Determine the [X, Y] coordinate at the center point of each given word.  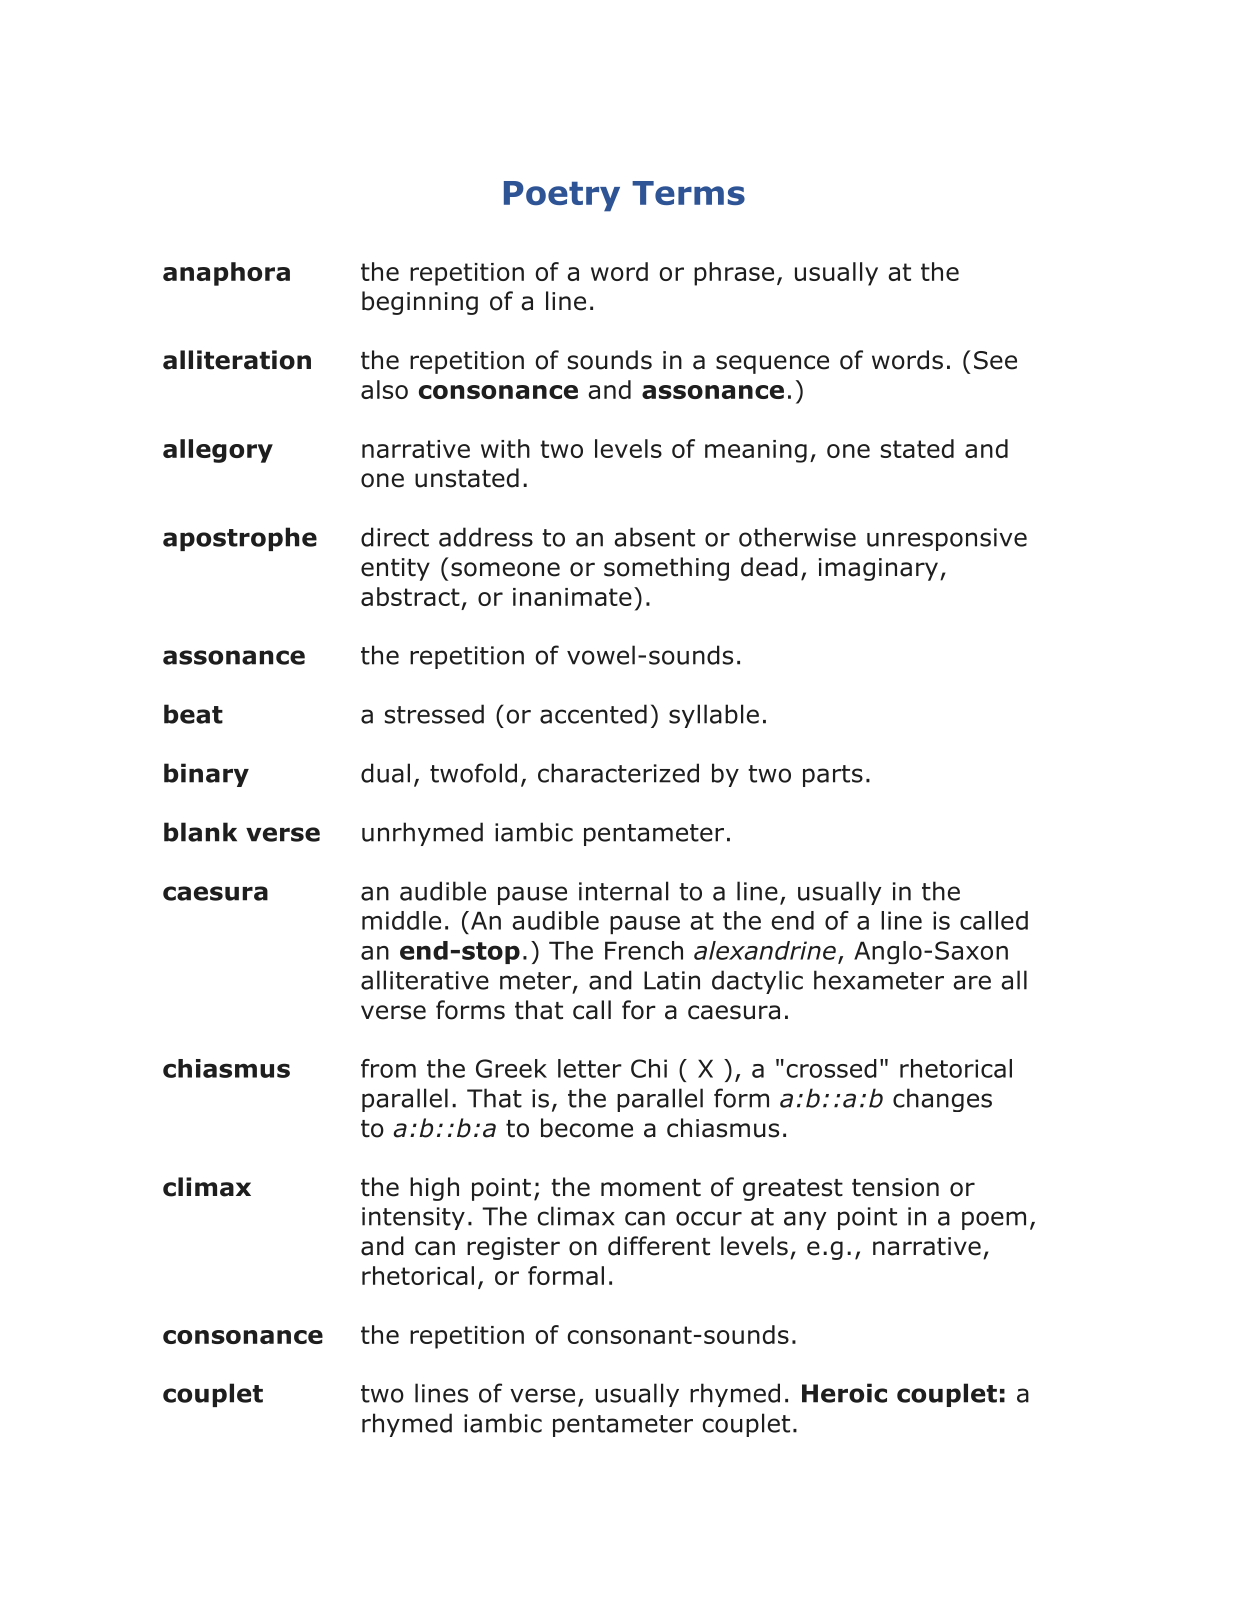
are [972, 982]
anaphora [226, 274]
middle [401, 920]
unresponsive [947, 539]
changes [942, 1100]
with [505, 448]
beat [193, 714]
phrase [734, 274]
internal [624, 891]
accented [593, 714]
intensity [413, 1218]
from [388, 1068]
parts [833, 776]
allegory [218, 451]
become [587, 1128]
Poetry [562, 196]
